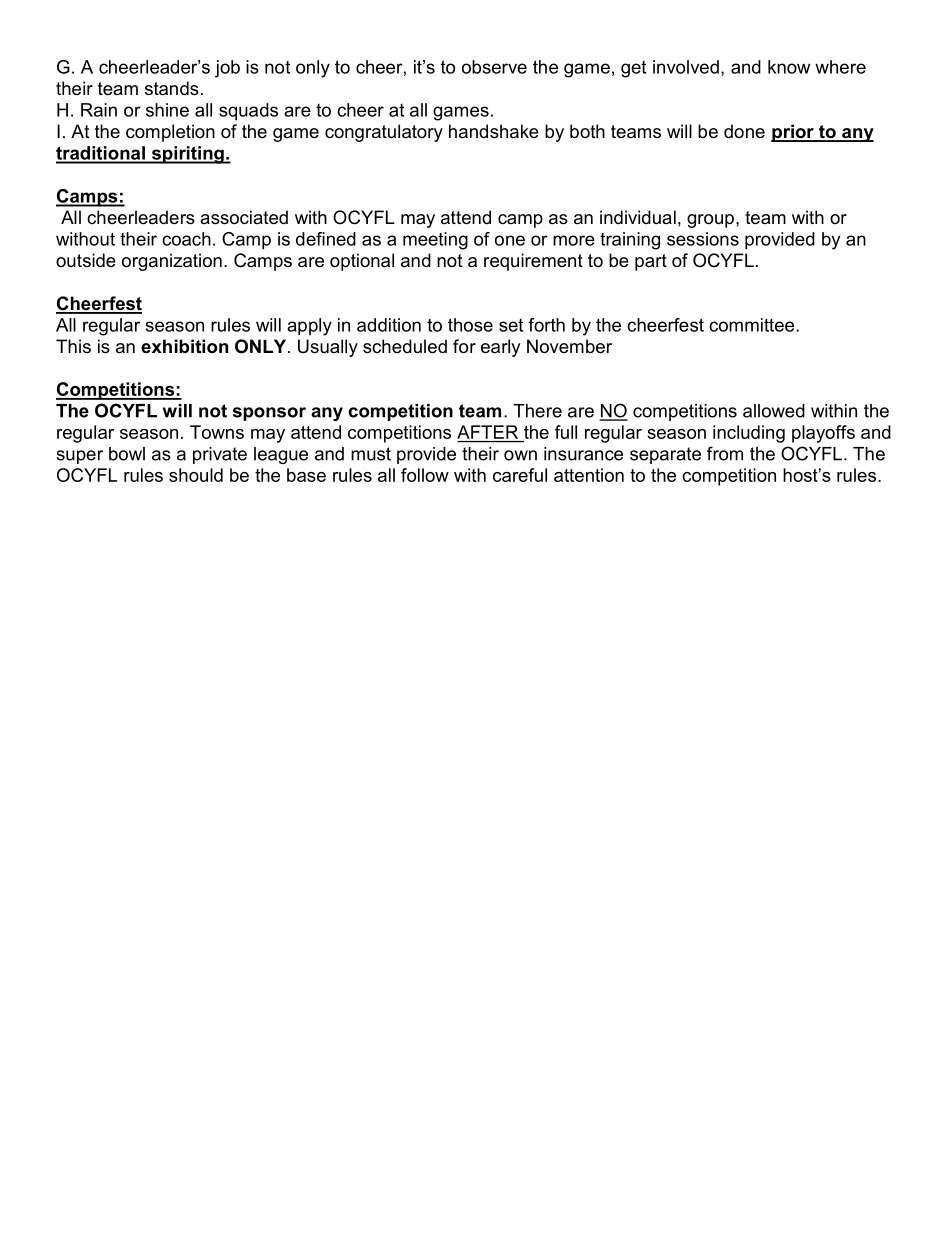  Describe the element at coordinates (127, 454) in the screenshot. I see `bowl` at that location.
